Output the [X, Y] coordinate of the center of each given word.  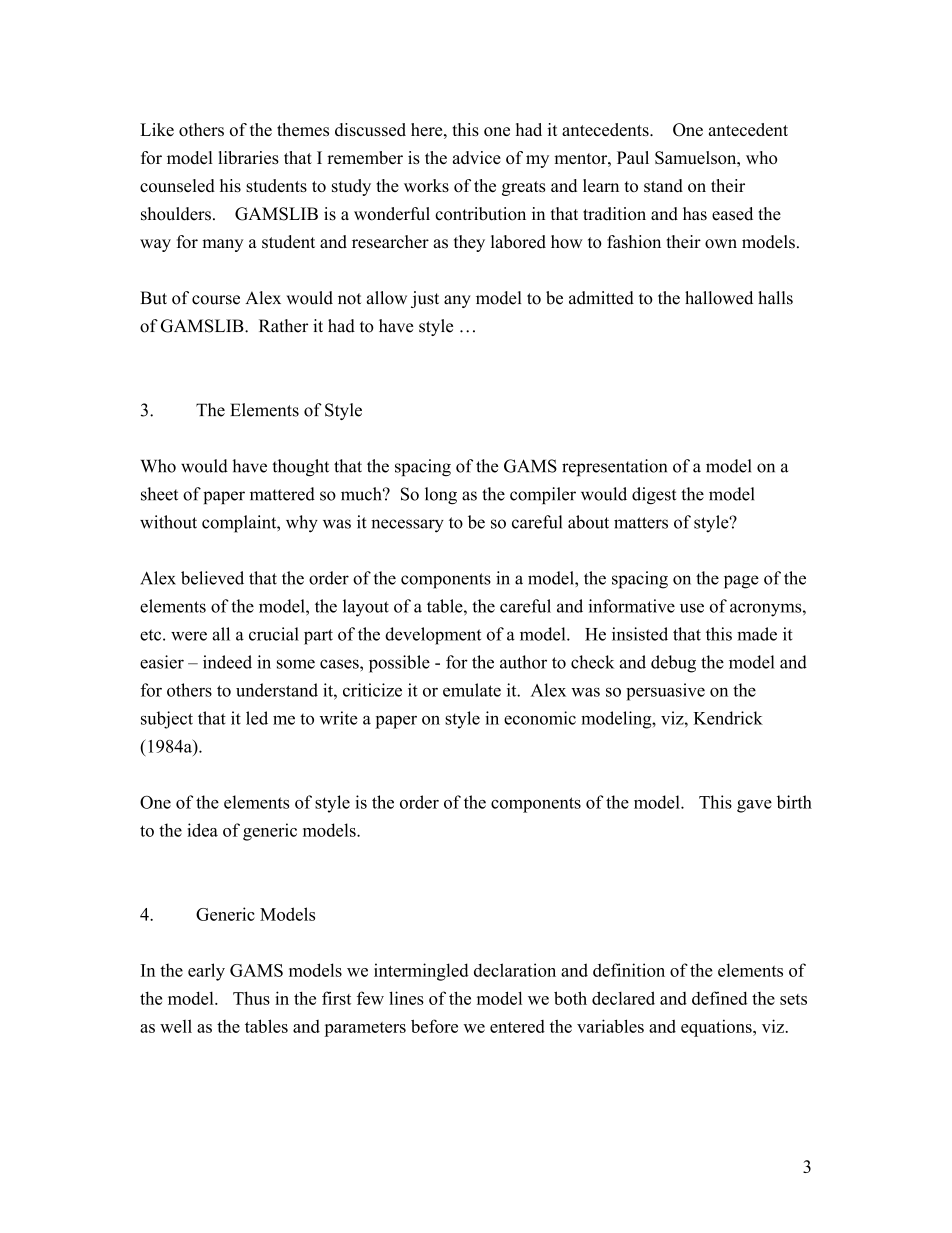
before [434, 1026]
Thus [251, 998]
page [741, 582]
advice [477, 157]
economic [540, 718]
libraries [248, 157]
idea [202, 830]
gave [754, 806]
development [433, 636]
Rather [283, 326]
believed [212, 578]
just [425, 299]
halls [775, 298]
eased [732, 214]
